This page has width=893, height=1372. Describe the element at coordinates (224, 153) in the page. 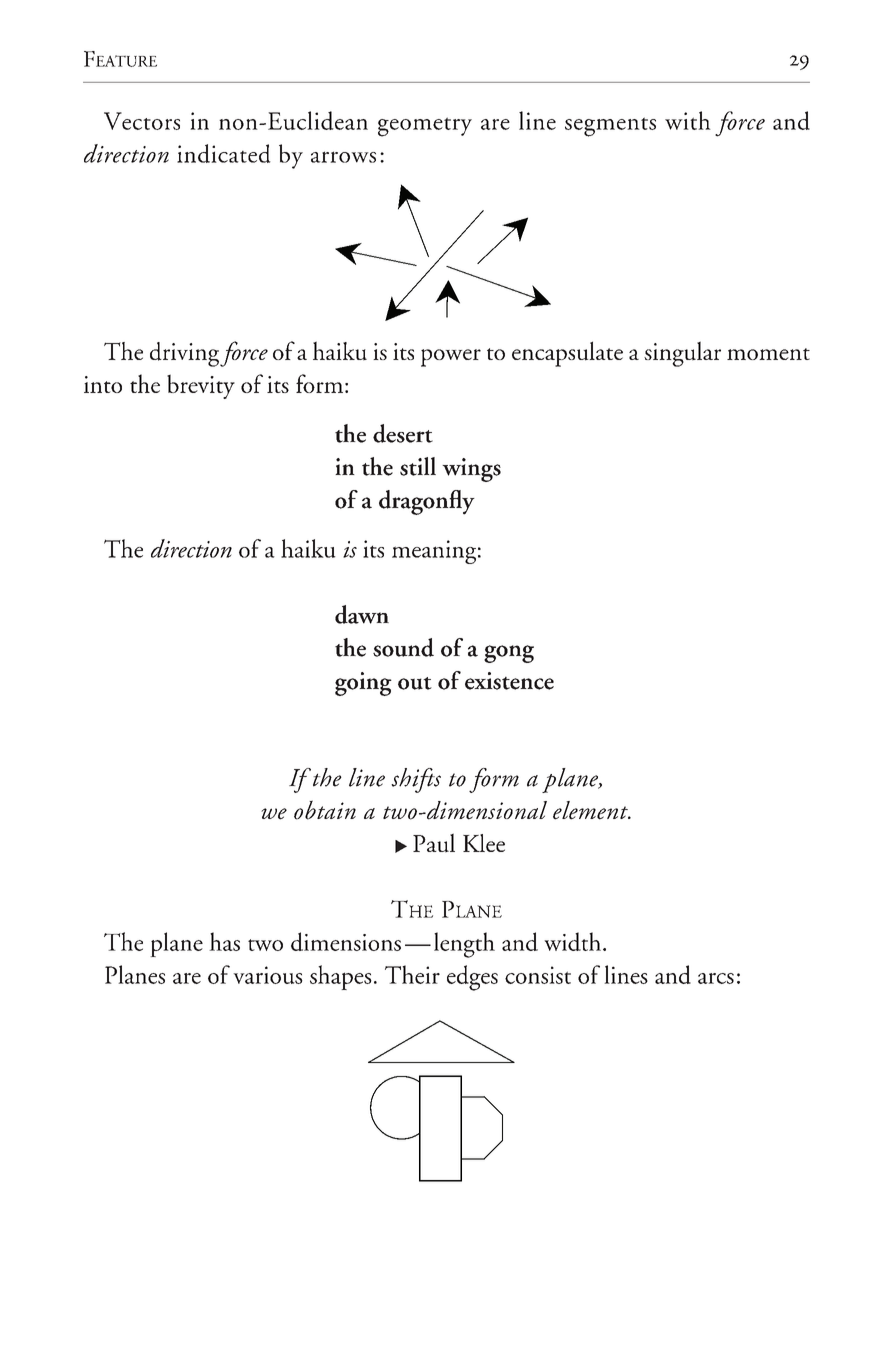

I see `indicated` at that location.
